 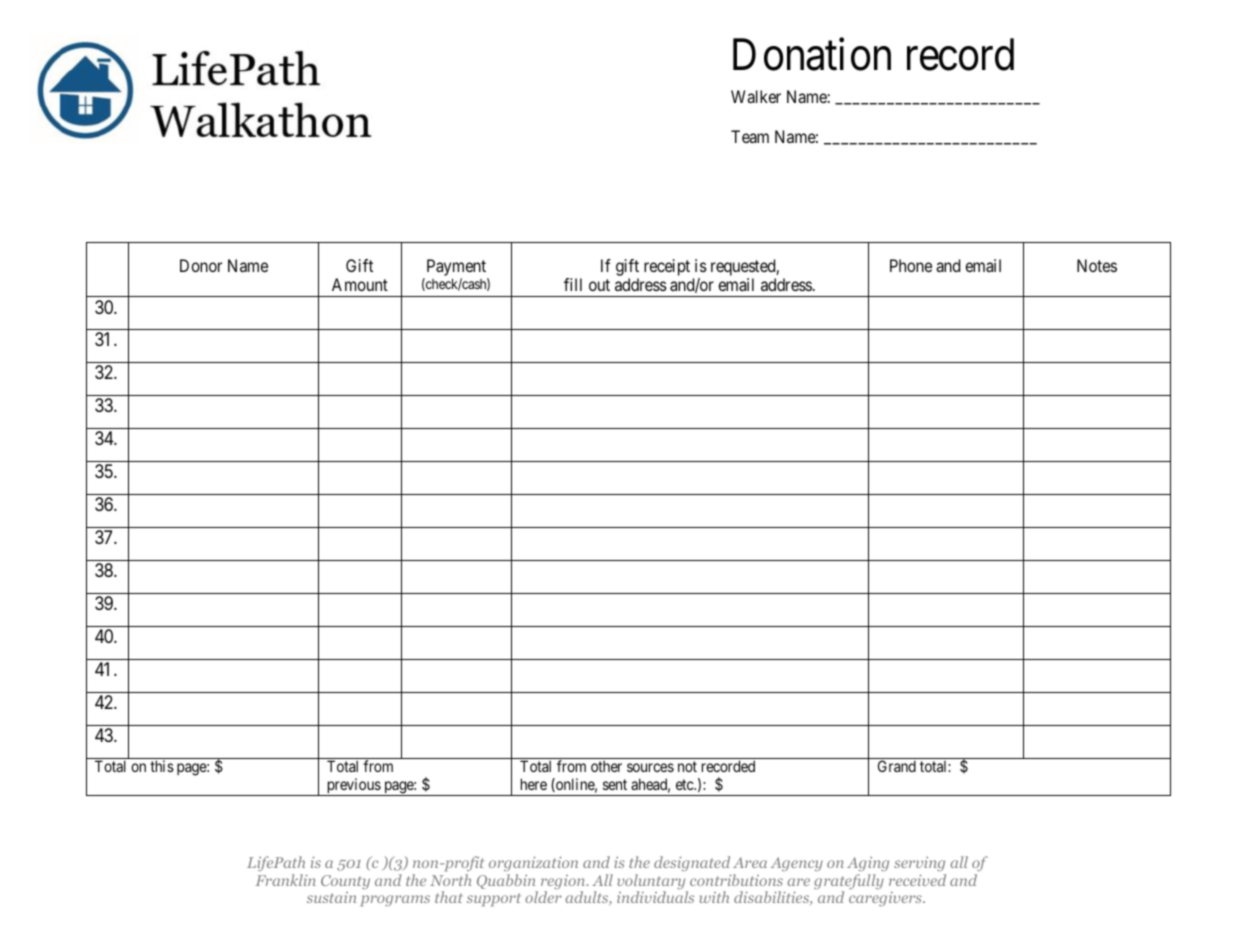 What do you see at coordinates (917, 880) in the document?
I see `received` at bounding box center [917, 880].
